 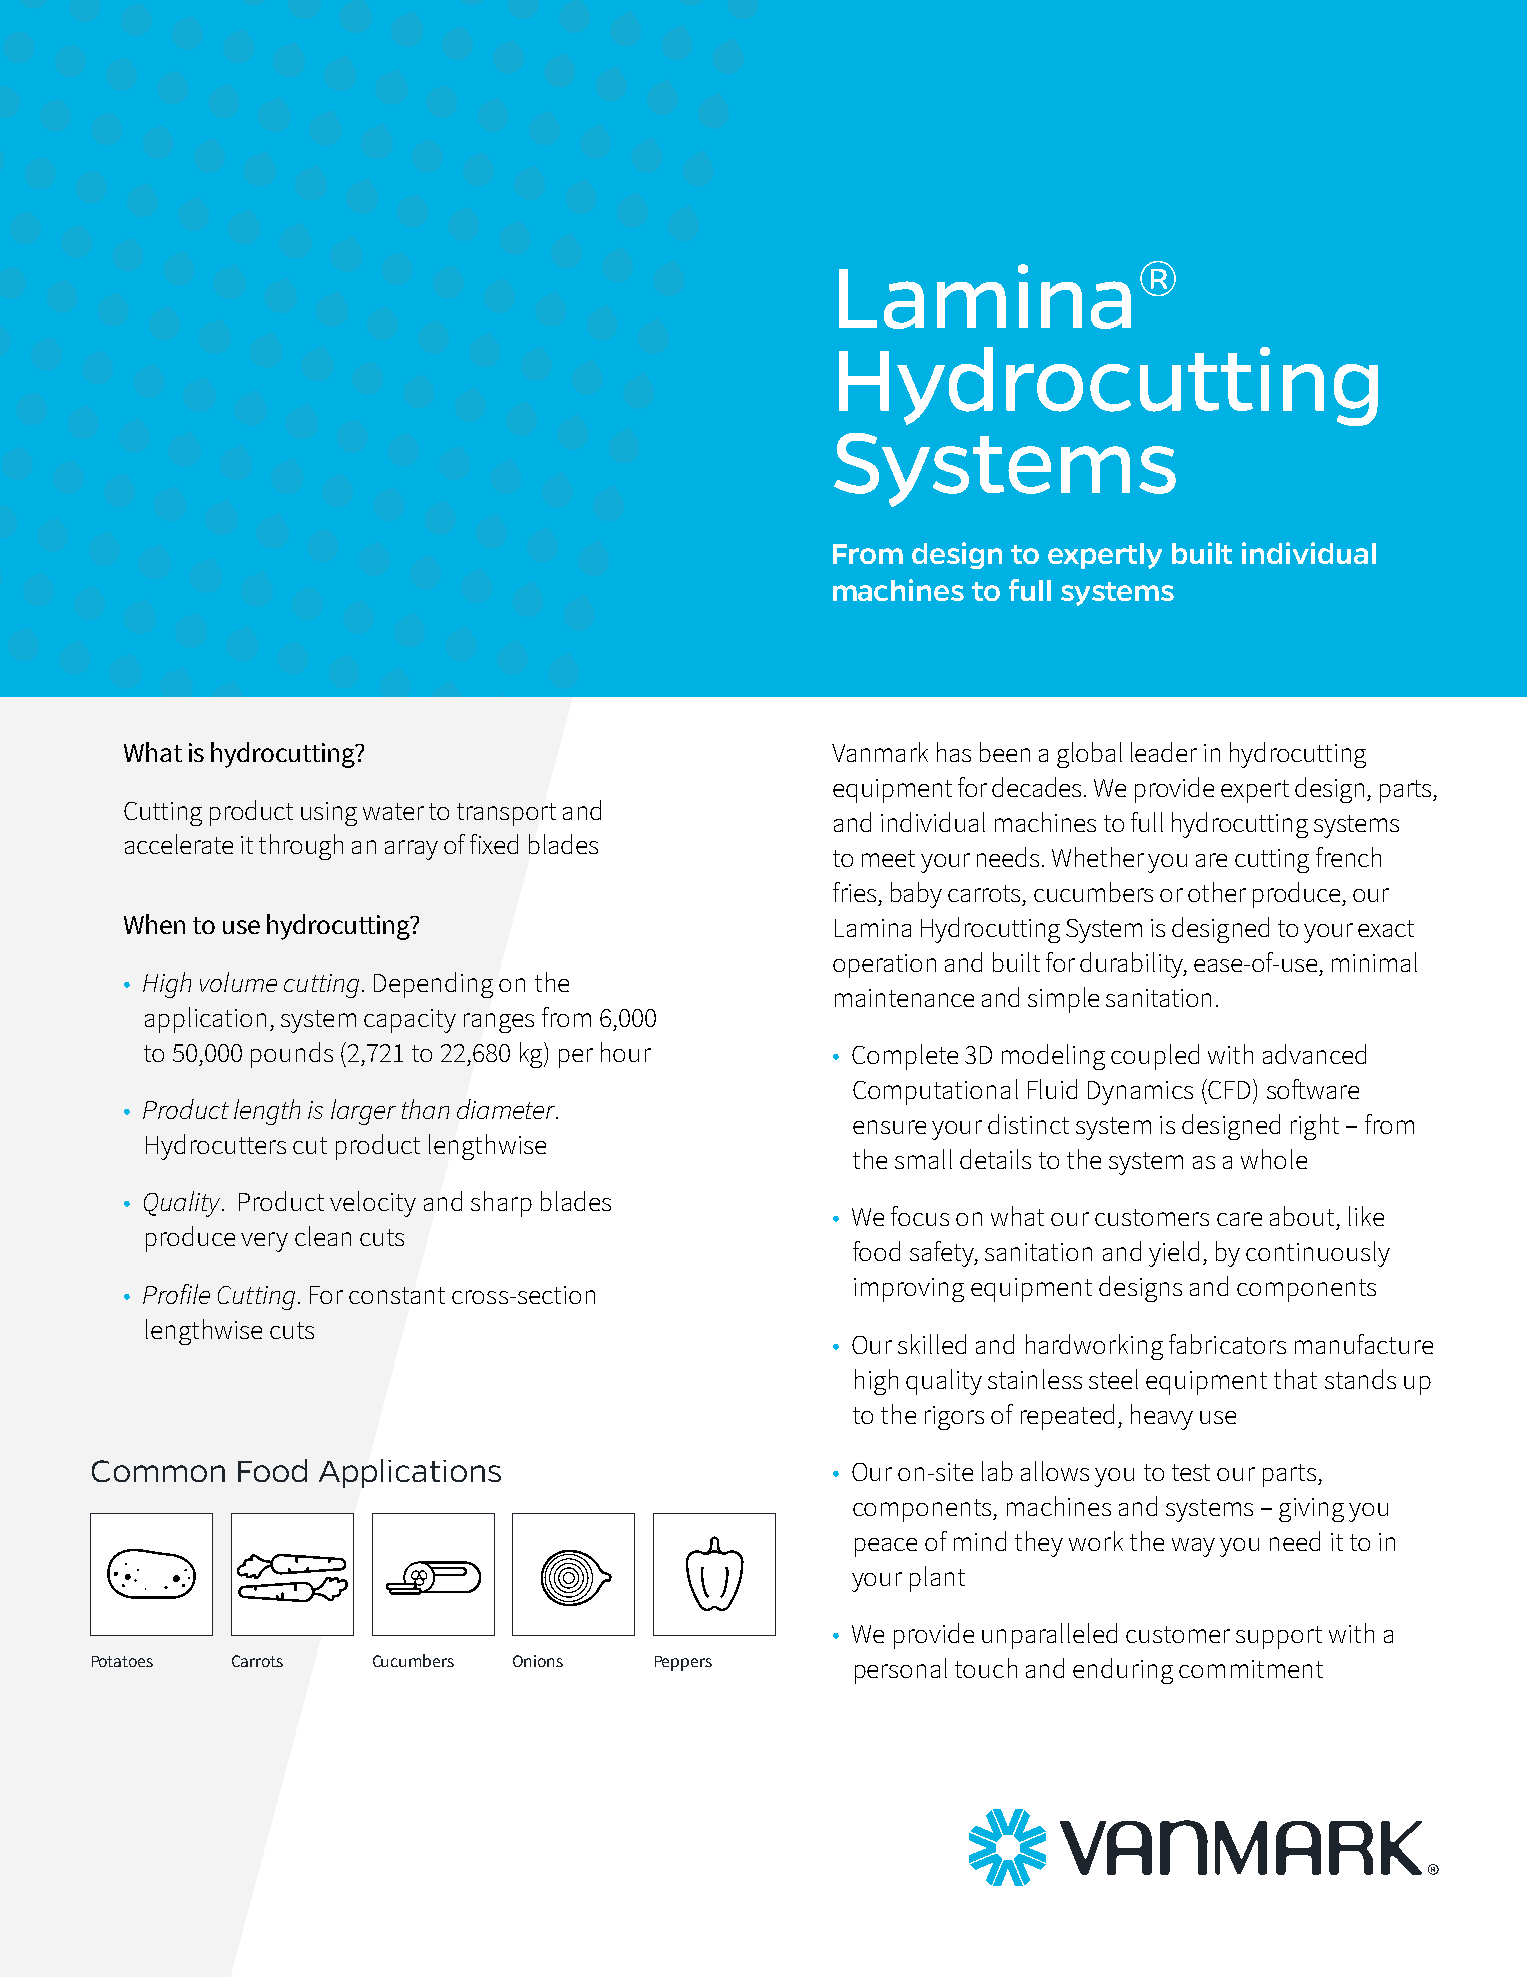 I want to click on Potatoes, so click(x=122, y=1661).
